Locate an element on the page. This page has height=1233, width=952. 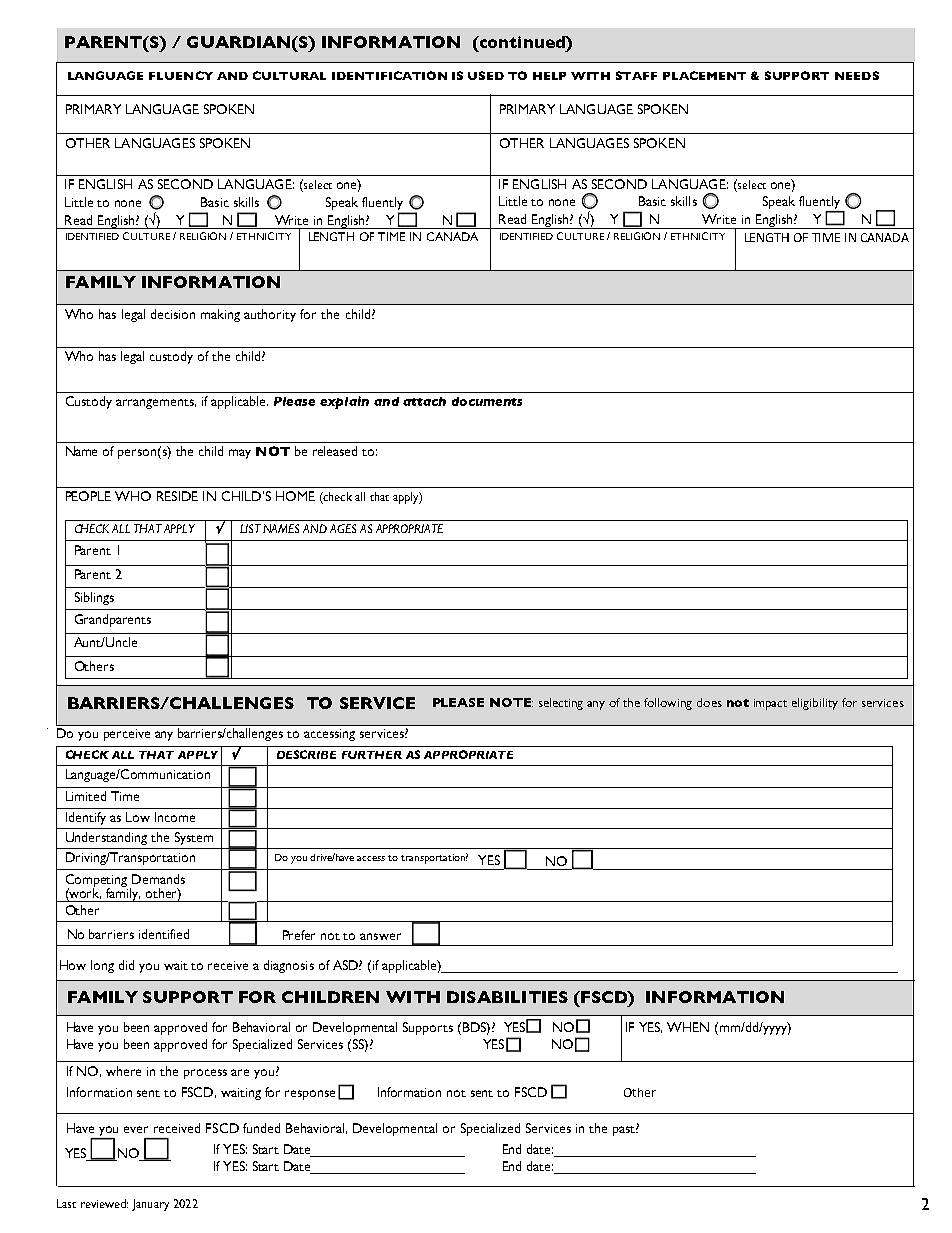
funded is located at coordinates (261, 1128).
